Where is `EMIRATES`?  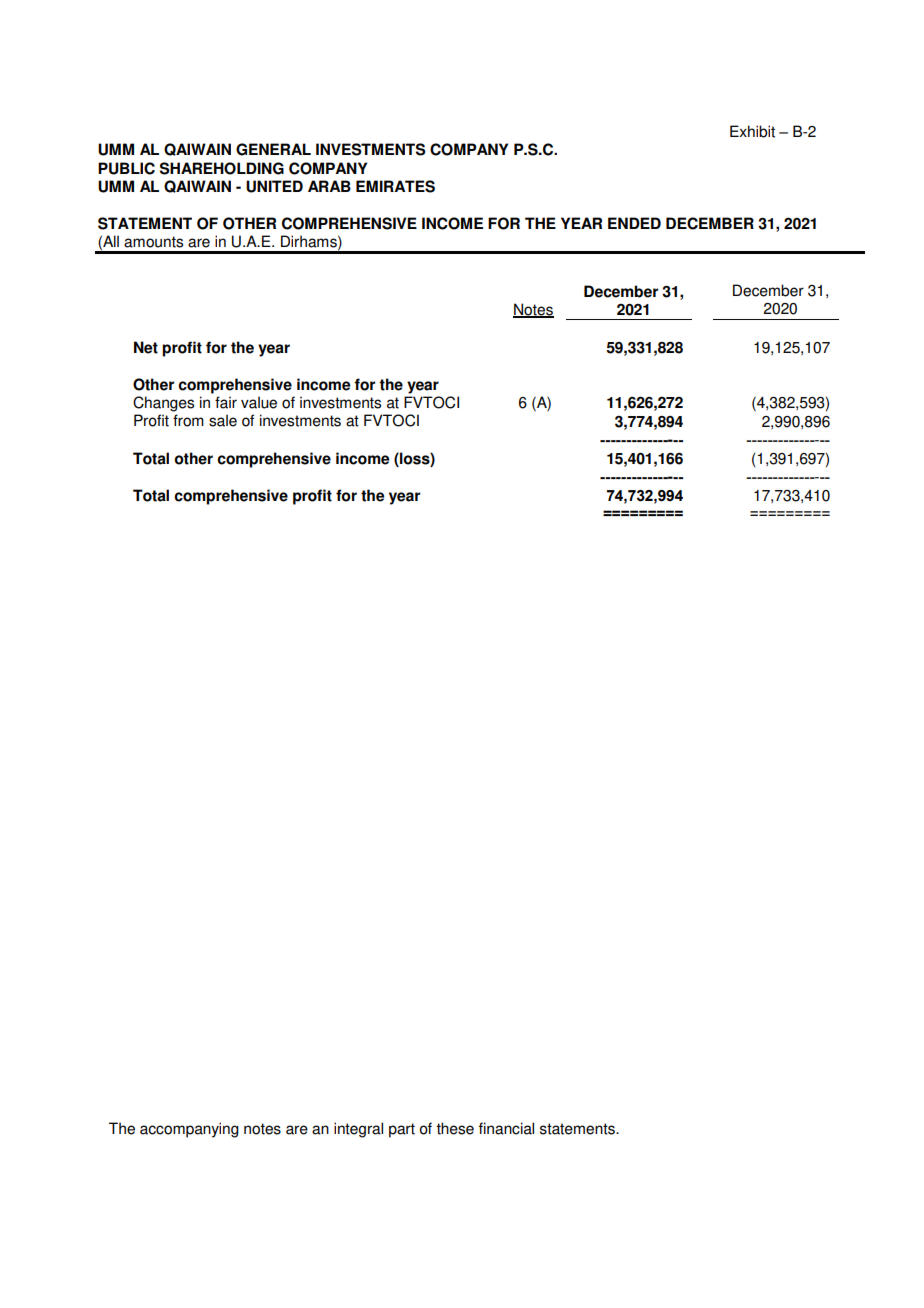 EMIRATES is located at coordinates (395, 186).
